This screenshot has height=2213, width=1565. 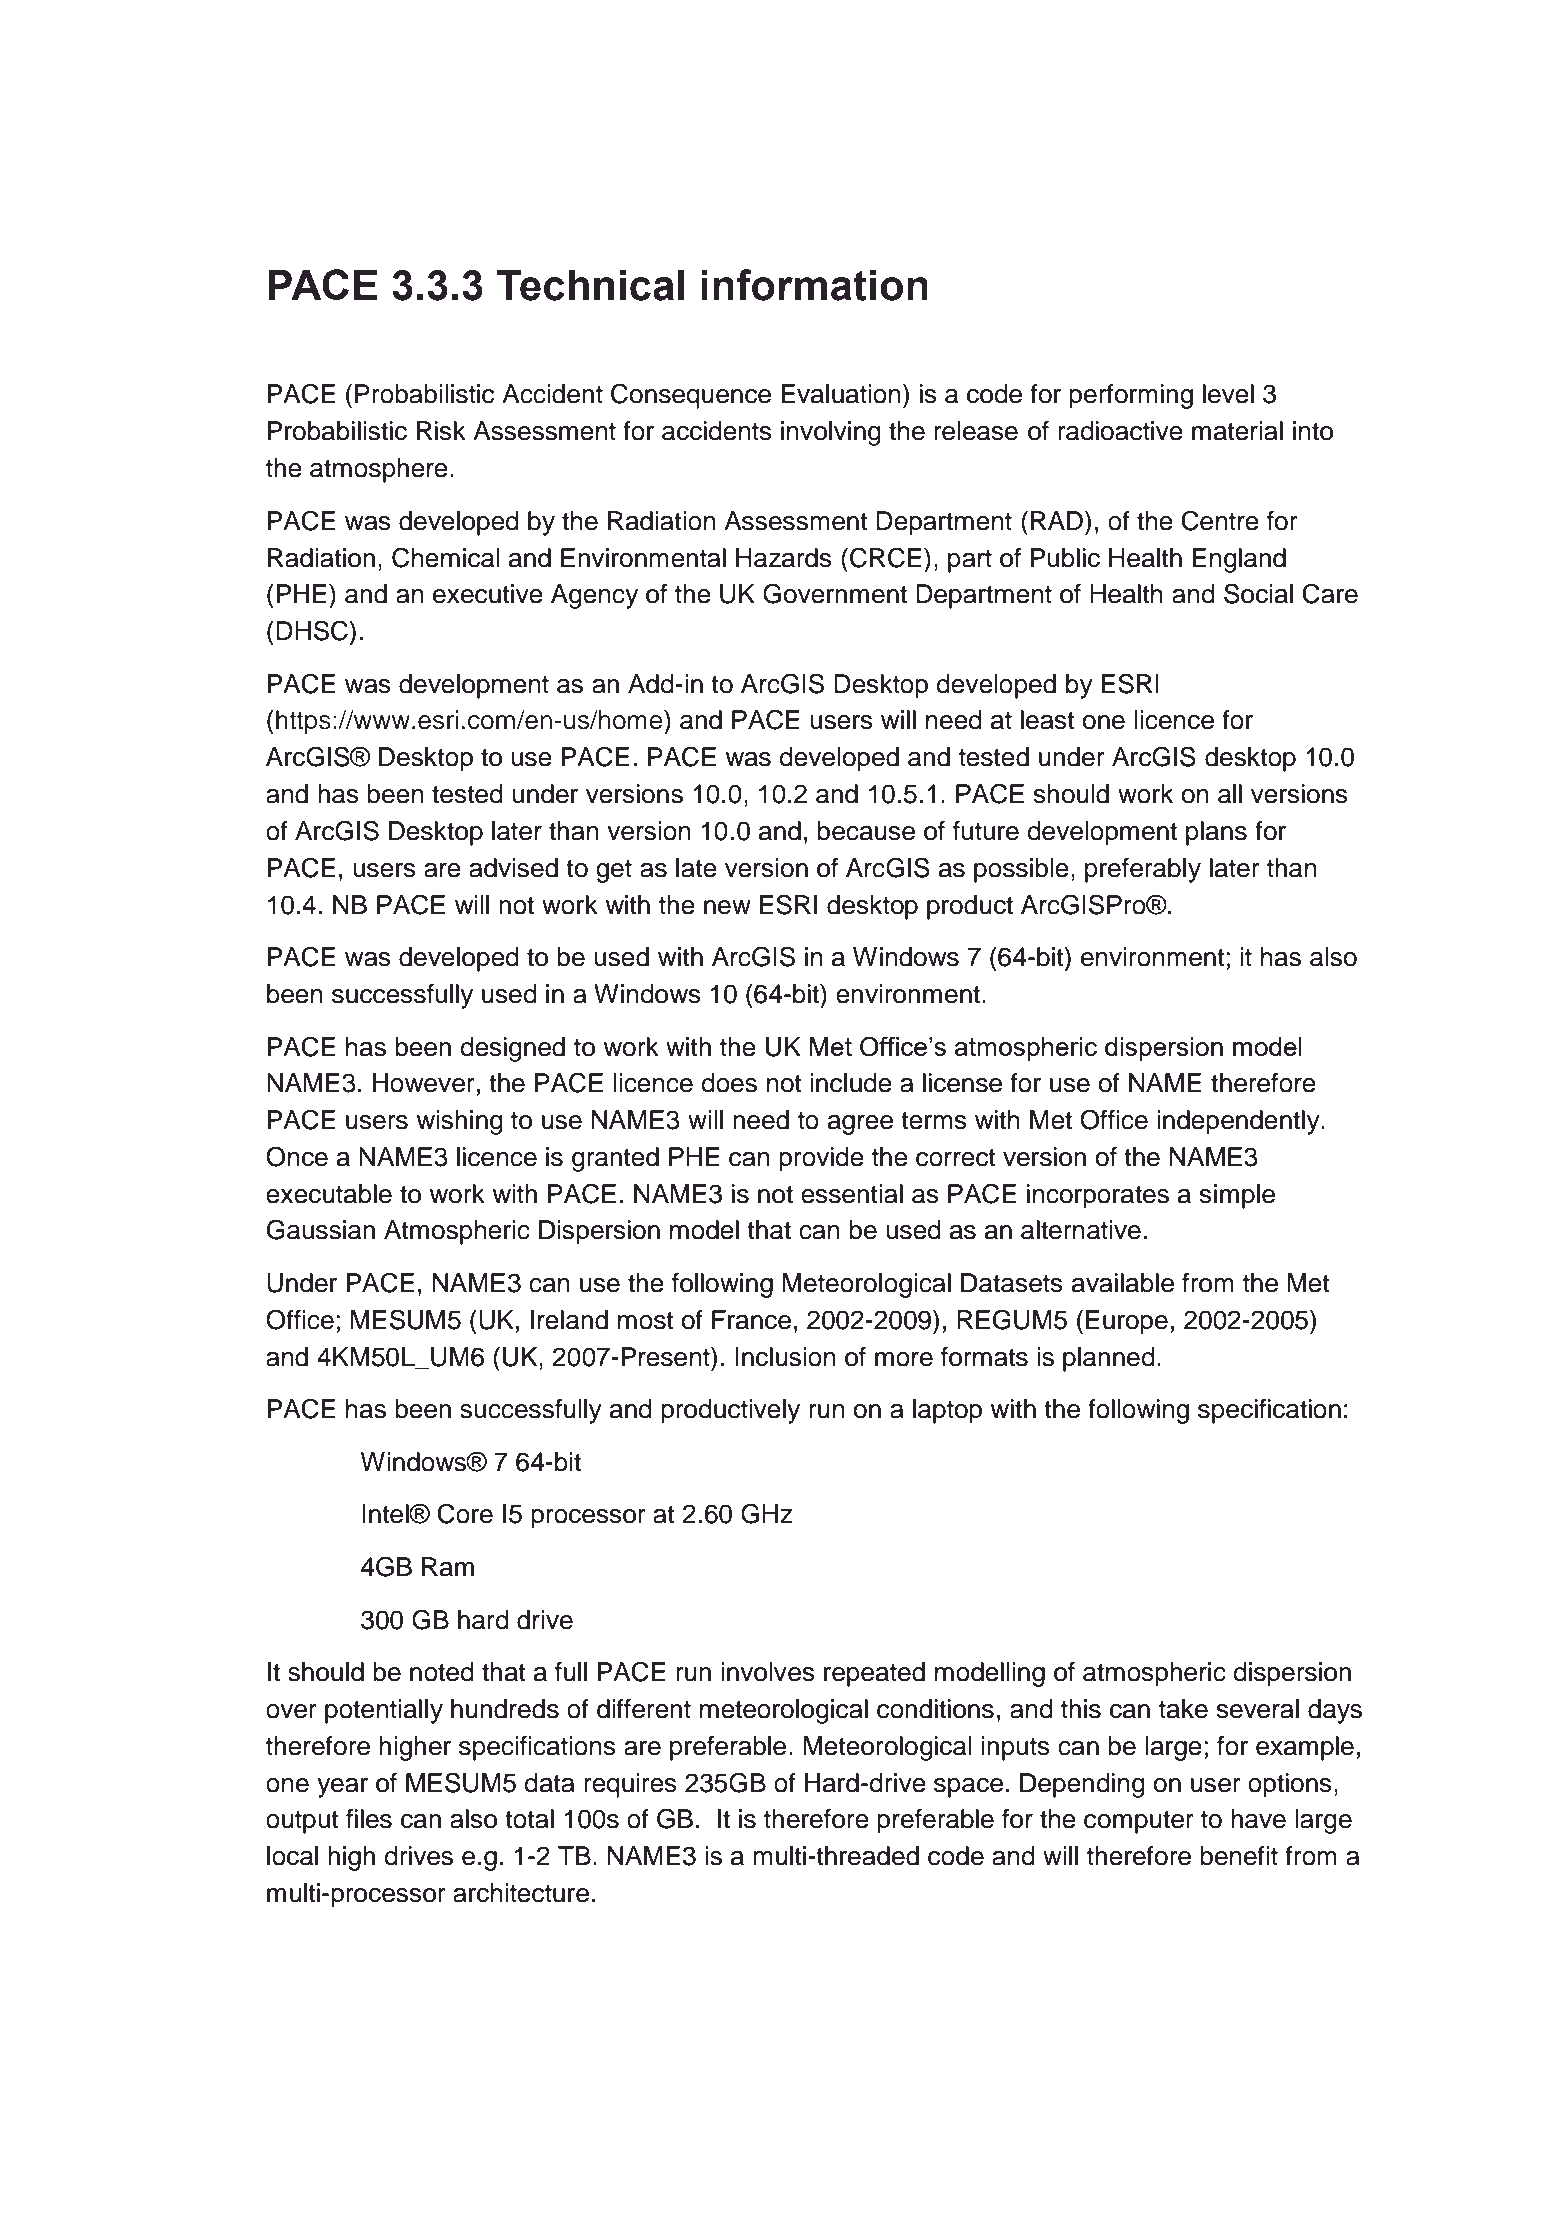 I want to click on plans, so click(x=1216, y=833).
